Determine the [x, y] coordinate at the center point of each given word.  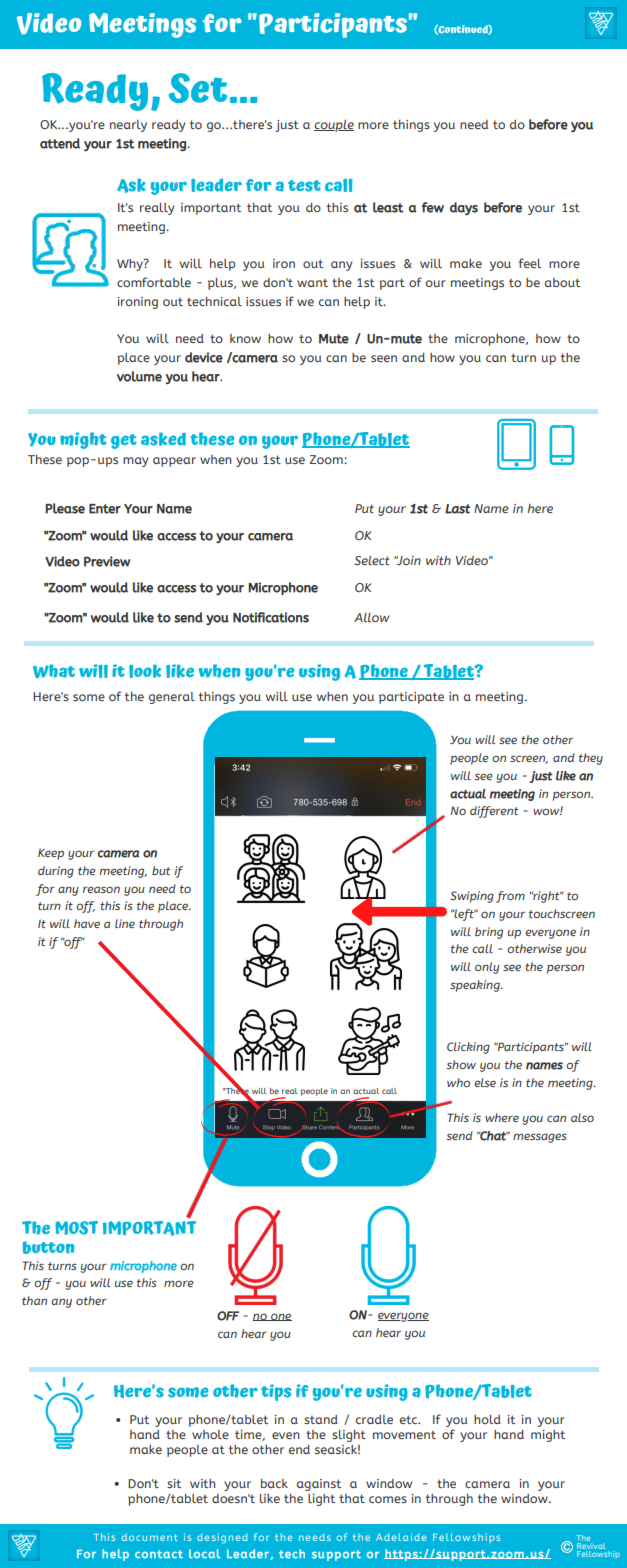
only [487, 968]
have [87, 923]
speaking [476, 986]
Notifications [271, 617]
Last [457, 509]
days [464, 208]
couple [334, 126]
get [124, 441]
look [145, 671]
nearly [128, 126]
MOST [76, 1228]
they [591, 759]
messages [540, 1138]
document [150, 1537]
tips [276, 1392]
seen [384, 358]
